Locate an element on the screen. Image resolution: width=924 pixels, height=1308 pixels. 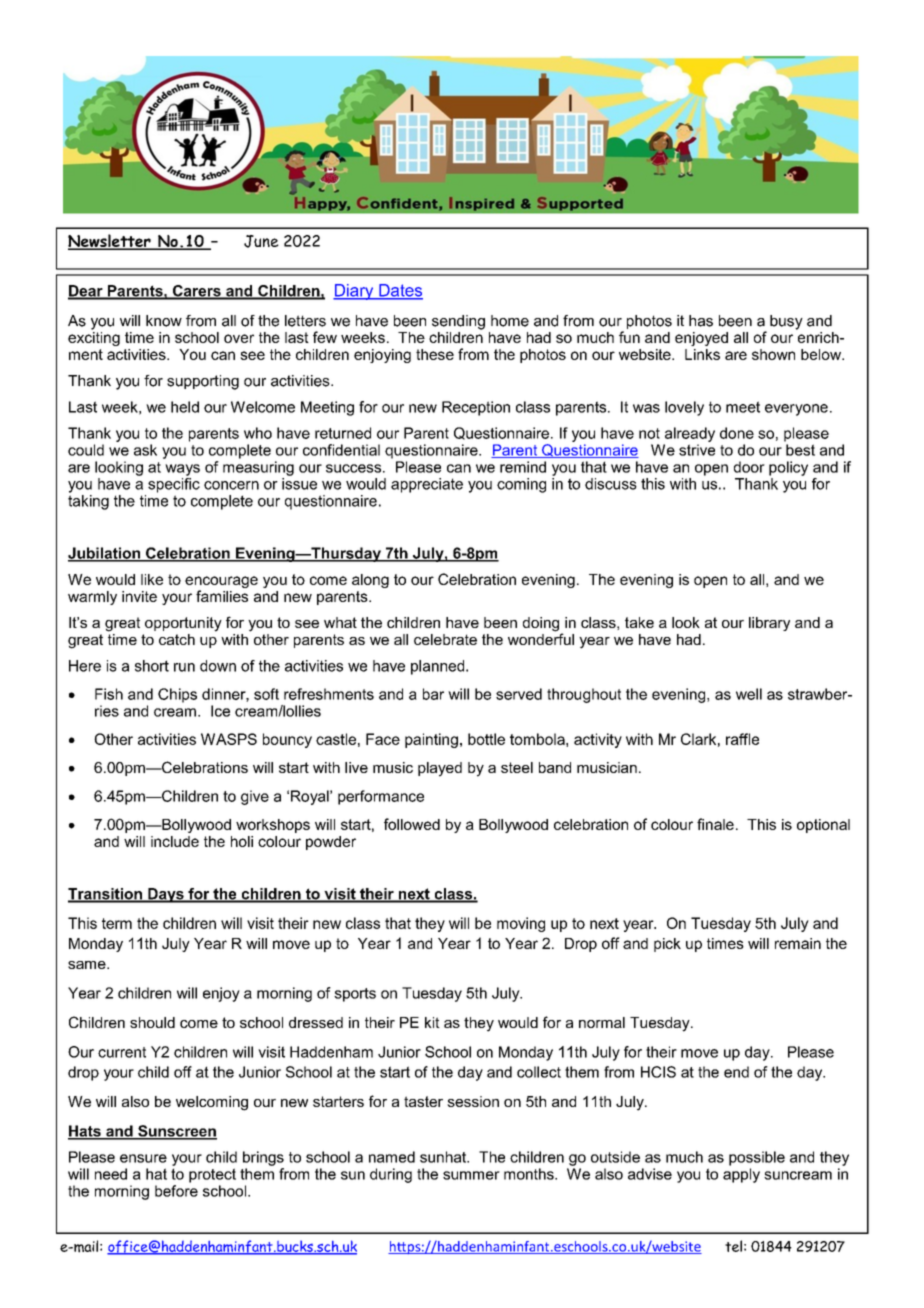
Dates is located at coordinates (400, 291).
